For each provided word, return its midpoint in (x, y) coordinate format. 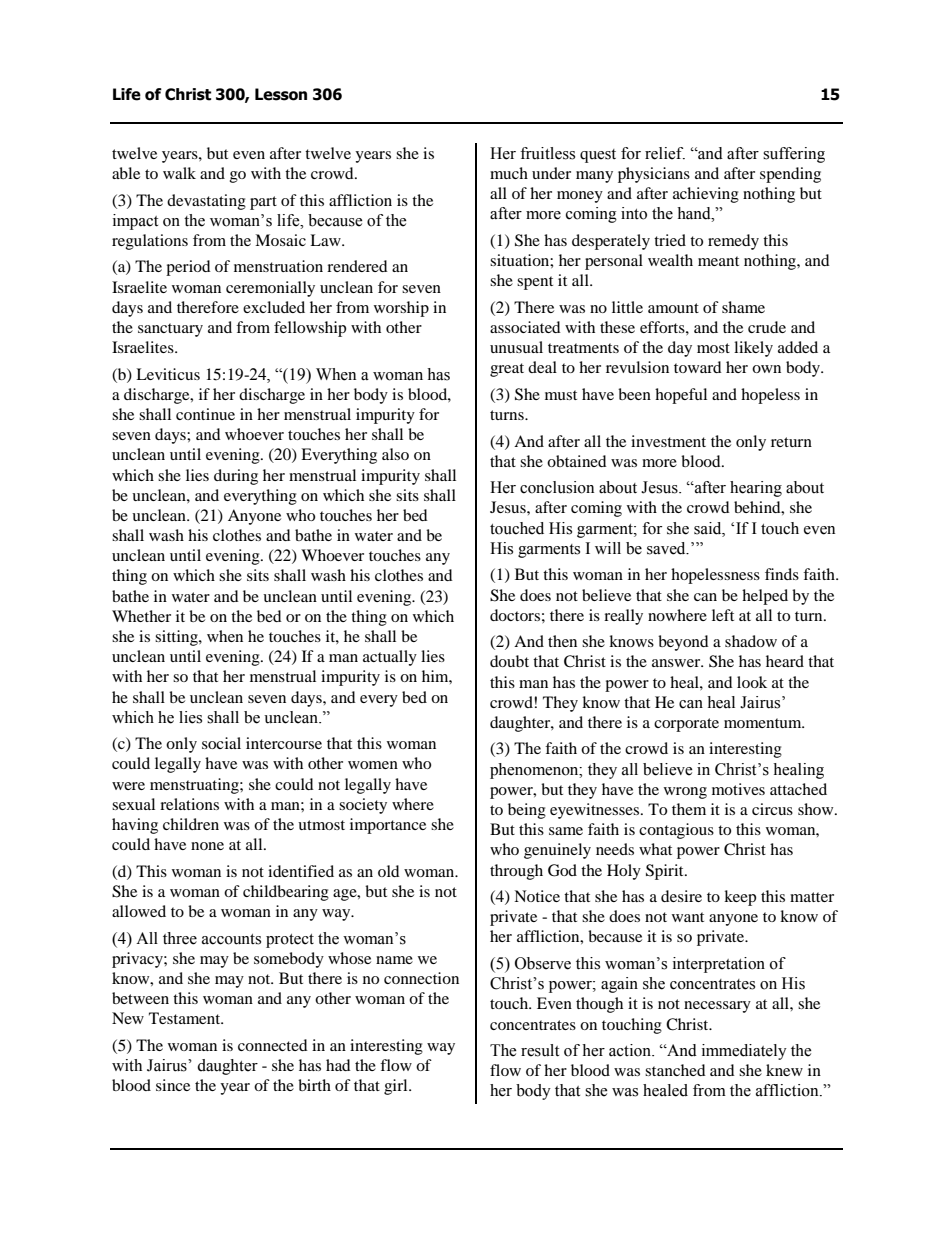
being (527, 811)
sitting (177, 638)
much (509, 173)
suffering (794, 155)
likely (753, 349)
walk (179, 173)
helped (765, 597)
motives (738, 789)
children (191, 824)
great (507, 370)
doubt (509, 661)
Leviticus (168, 374)
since (173, 1085)
